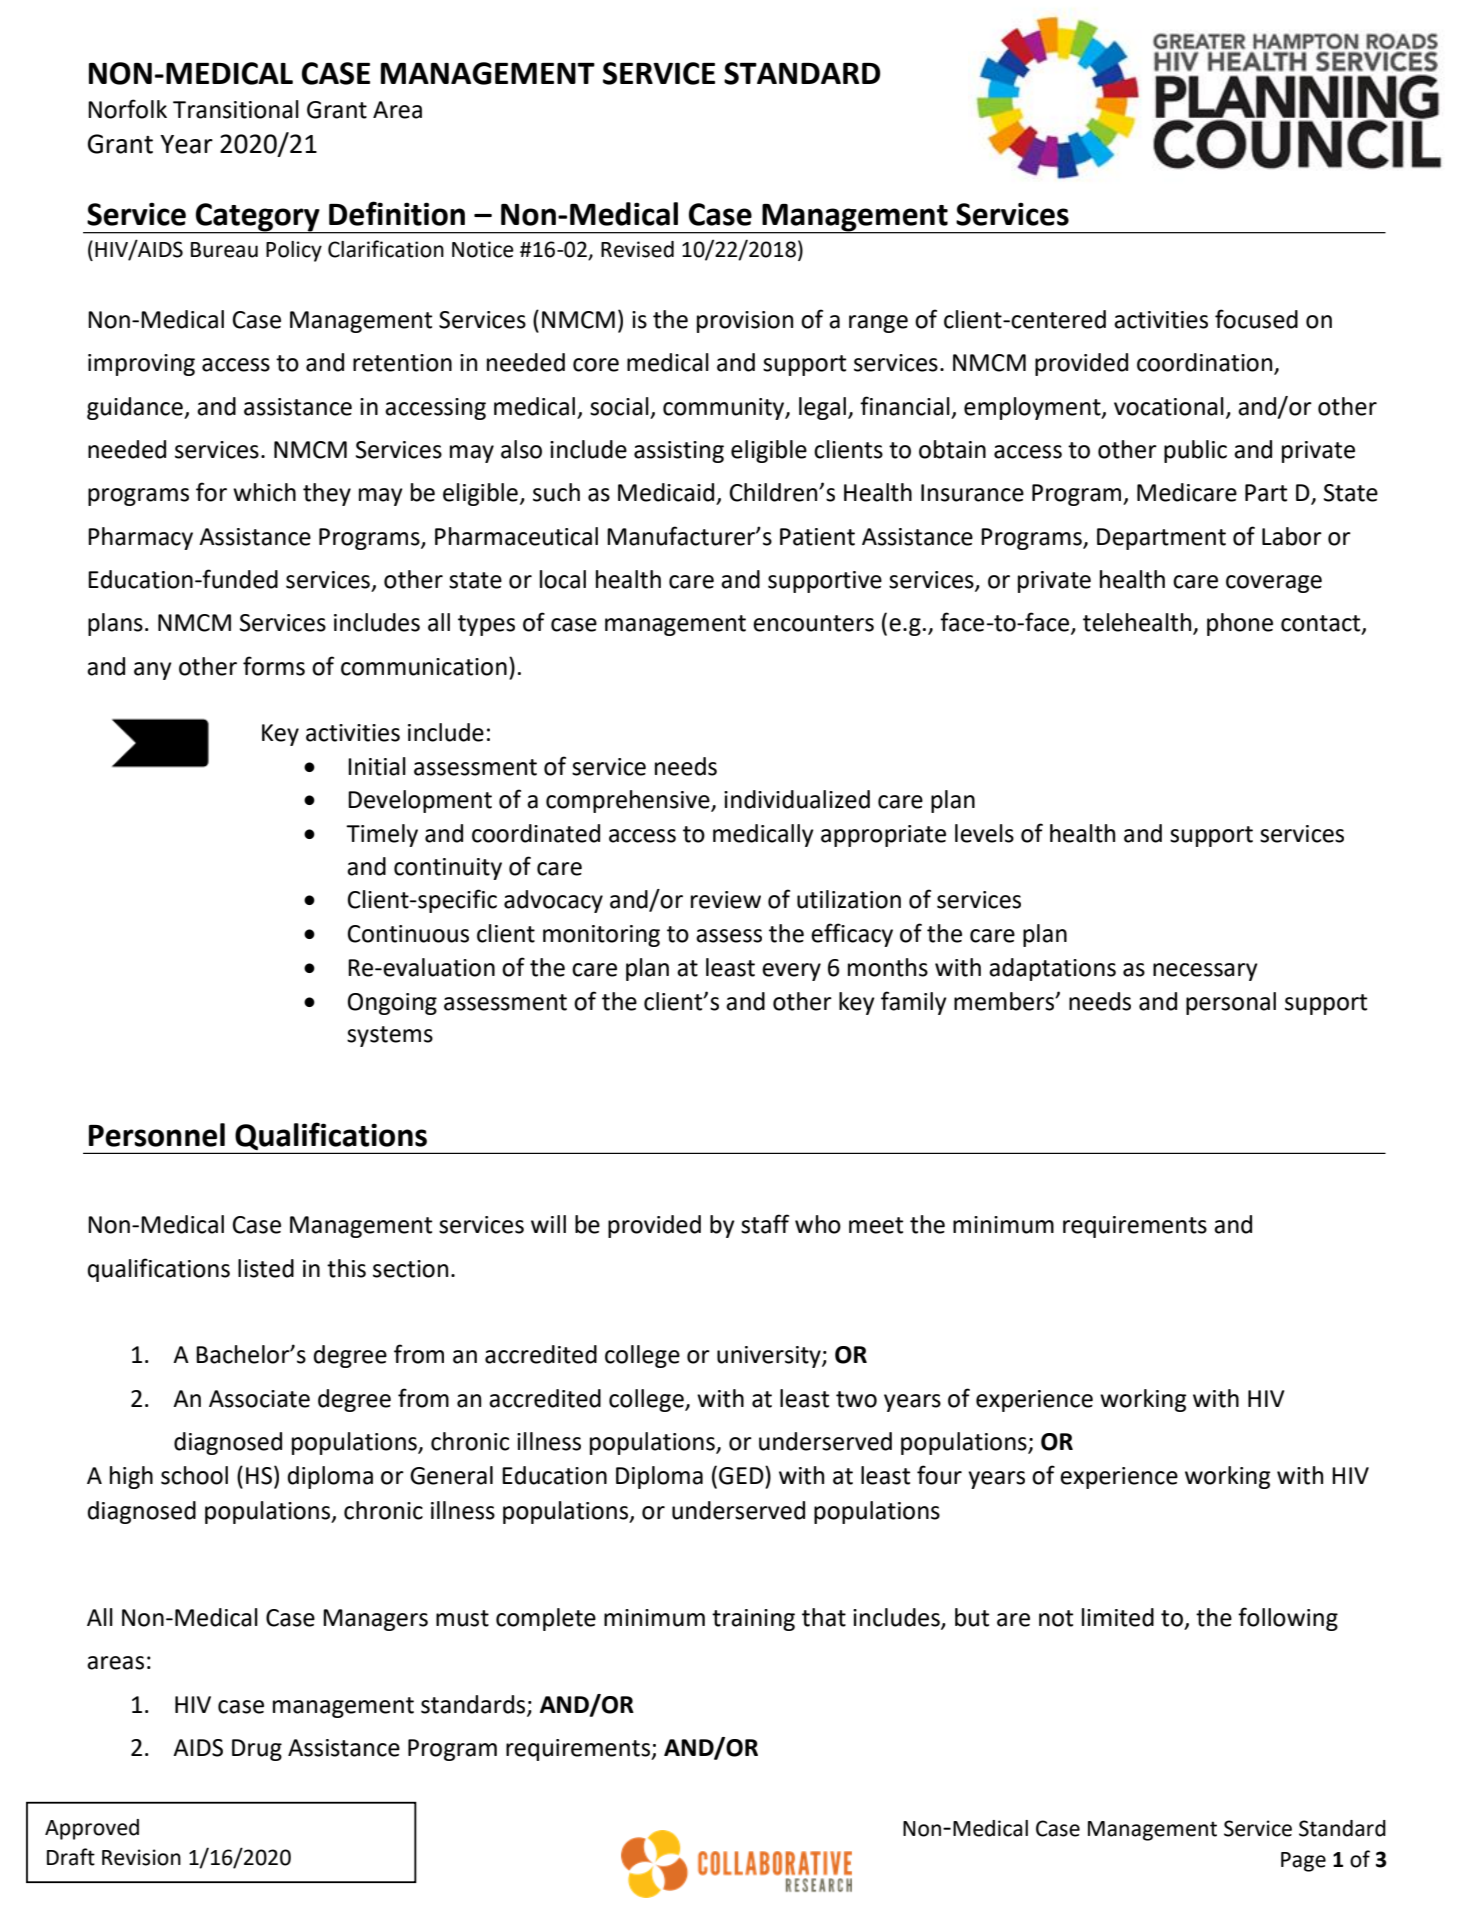 Image resolution: width=1474 pixels, height=1908 pixels. I want to click on every, so click(791, 972).
